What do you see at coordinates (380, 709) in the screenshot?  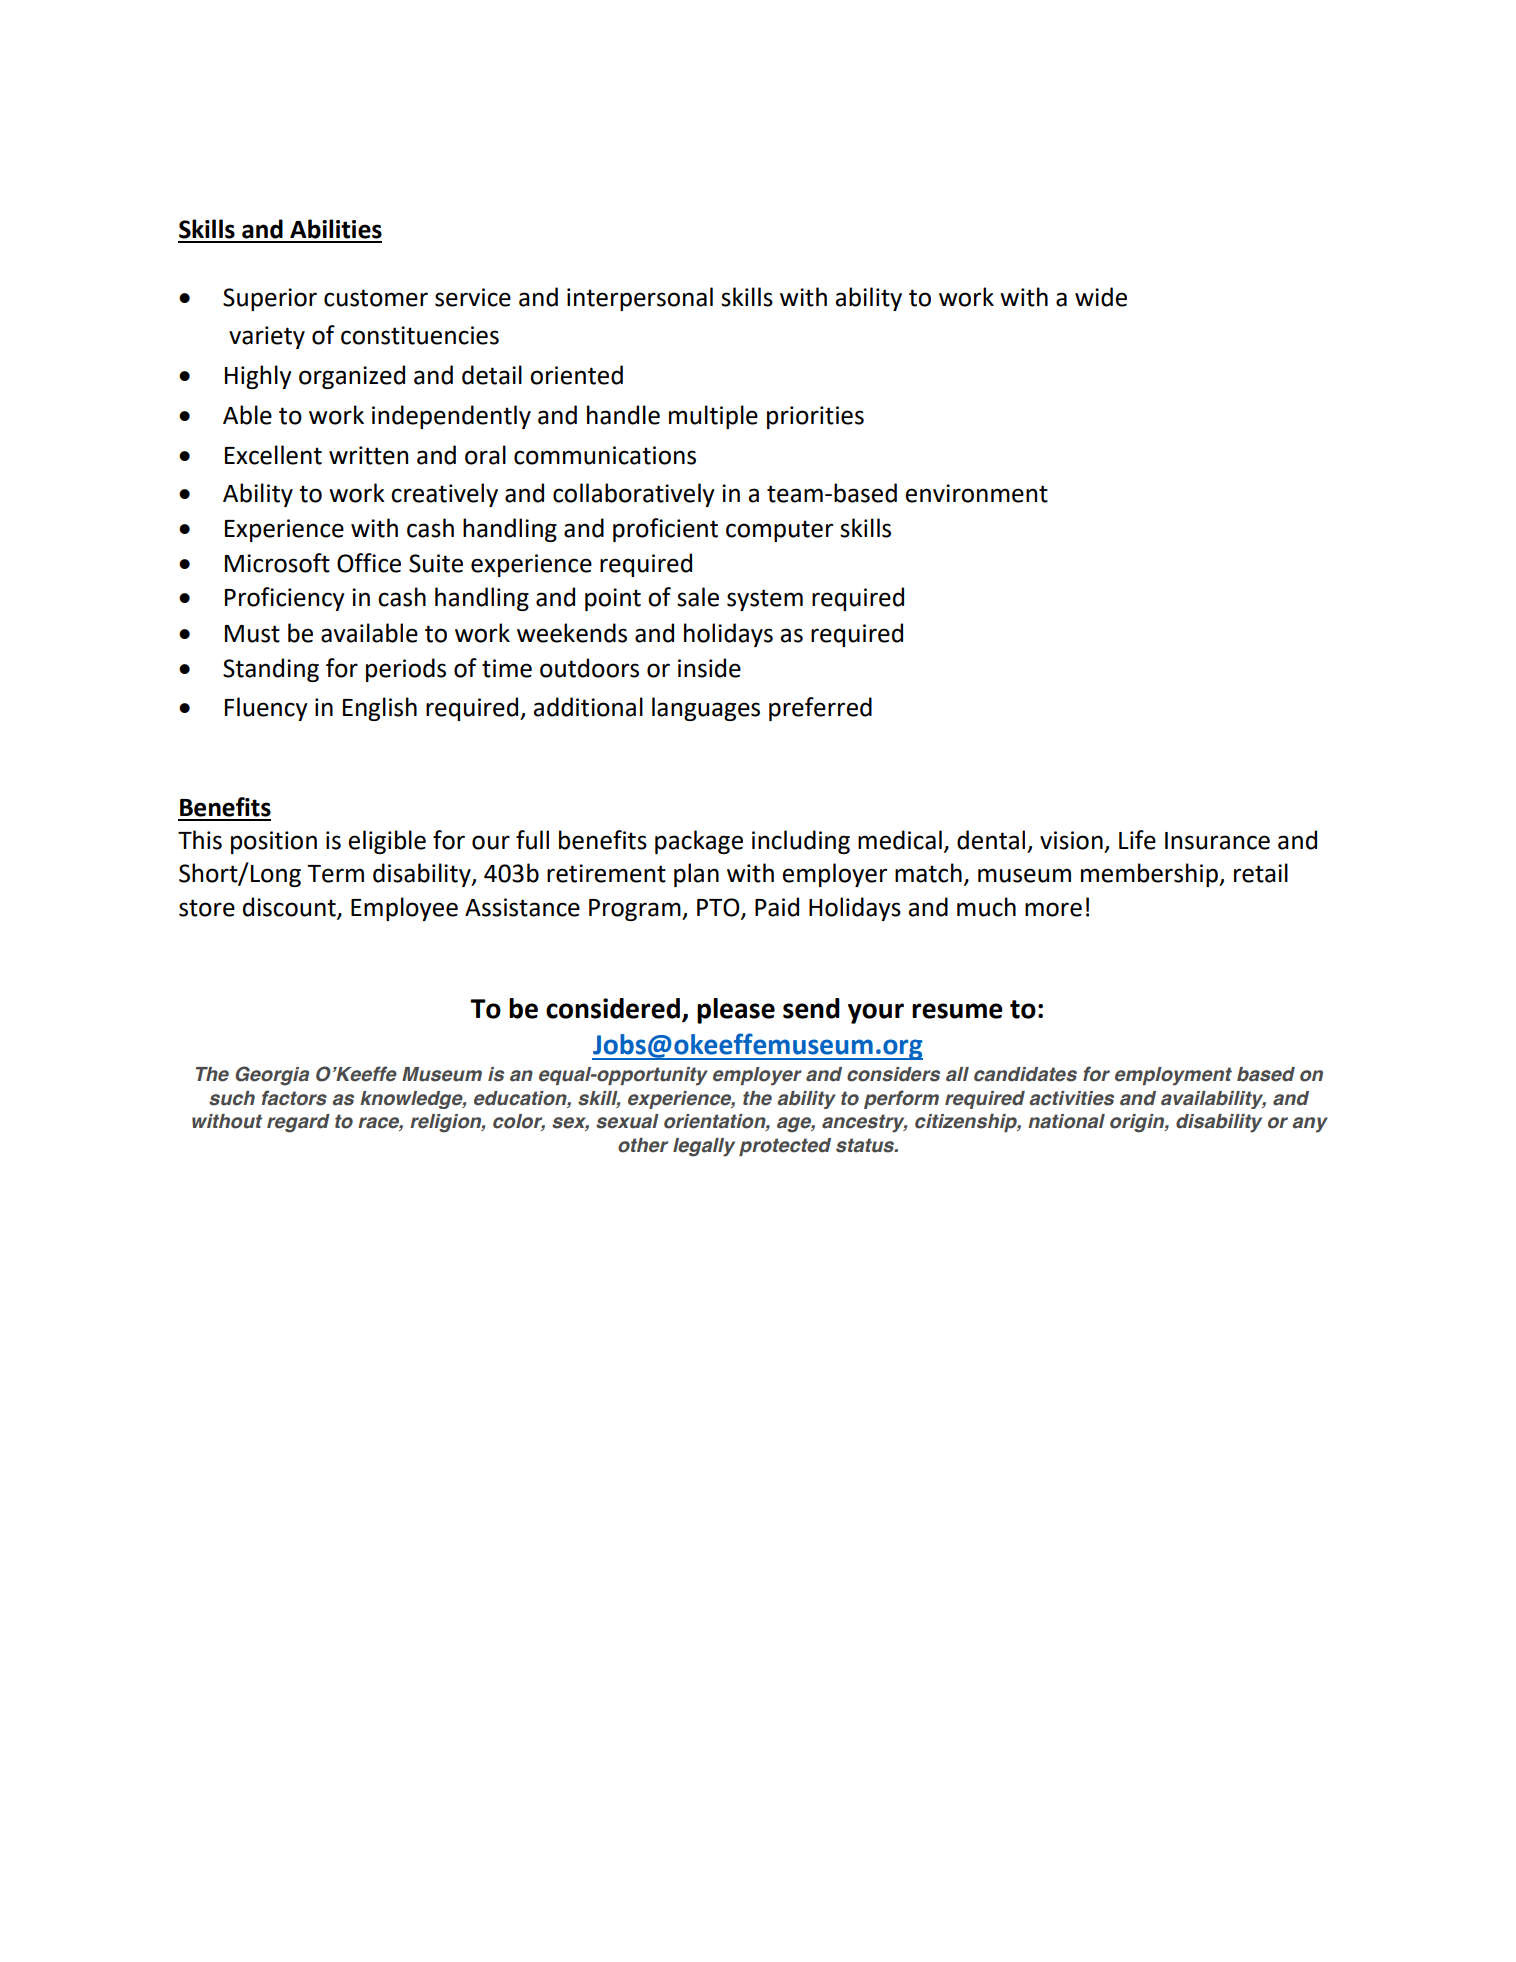 I see `English` at bounding box center [380, 709].
